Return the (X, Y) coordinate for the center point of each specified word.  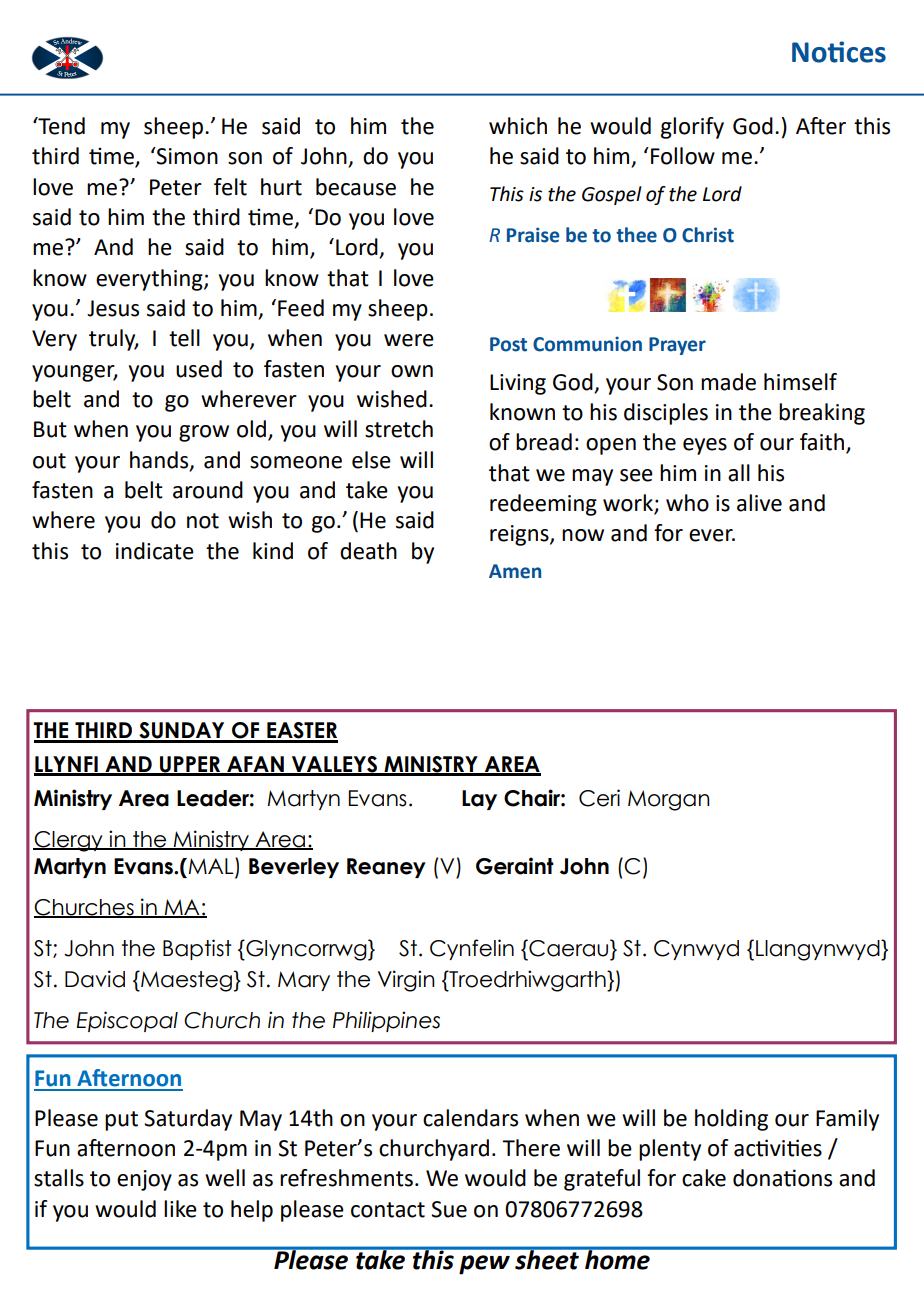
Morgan (669, 800)
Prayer (677, 346)
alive (759, 503)
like (180, 1209)
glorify (692, 128)
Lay (479, 800)
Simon (186, 156)
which (518, 126)
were (409, 340)
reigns (520, 535)
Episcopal (127, 1021)
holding (731, 1120)
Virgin (406, 981)
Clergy (69, 841)
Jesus (113, 308)
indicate (155, 551)
